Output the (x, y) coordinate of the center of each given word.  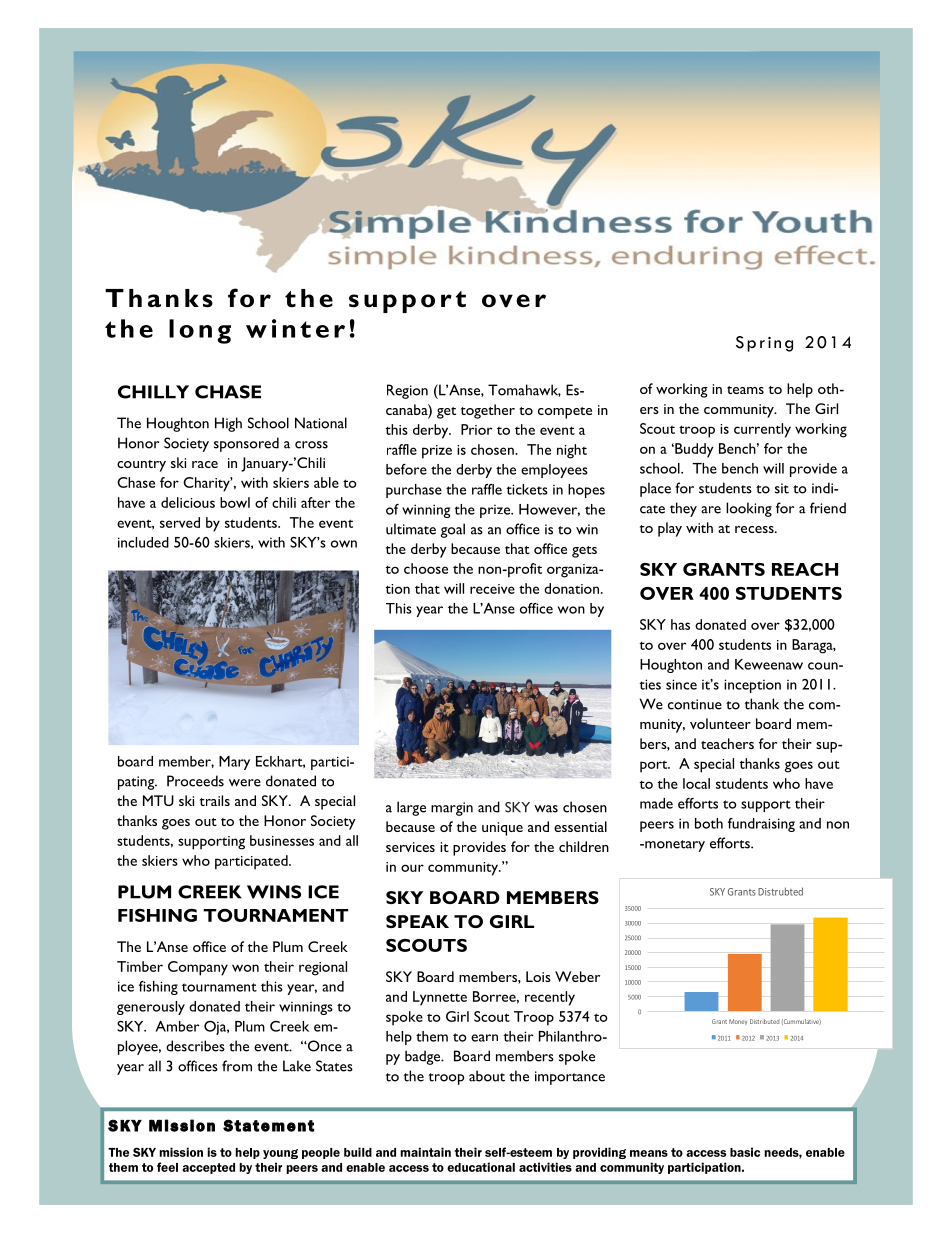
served (180, 522)
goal (452, 530)
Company (198, 968)
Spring (764, 344)
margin (452, 809)
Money (738, 1022)
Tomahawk (524, 390)
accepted (208, 1168)
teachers (727, 743)
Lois (538, 976)
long (200, 331)
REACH (805, 569)
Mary (234, 763)
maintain (425, 1152)
